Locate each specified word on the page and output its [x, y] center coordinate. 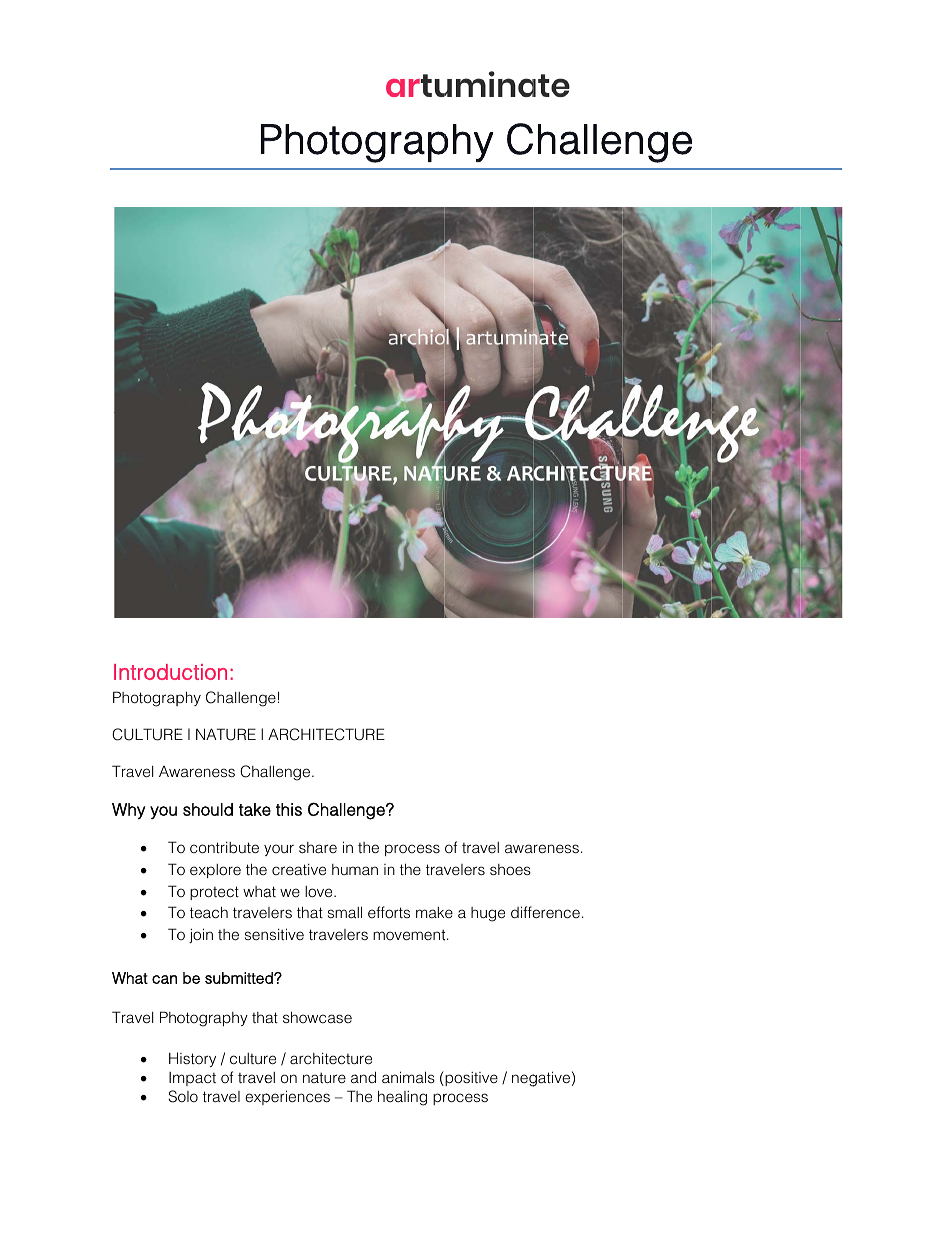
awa [519, 848]
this [289, 809]
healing [402, 1098]
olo [188, 1096]
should [208, 809]
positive [470, 1078]
